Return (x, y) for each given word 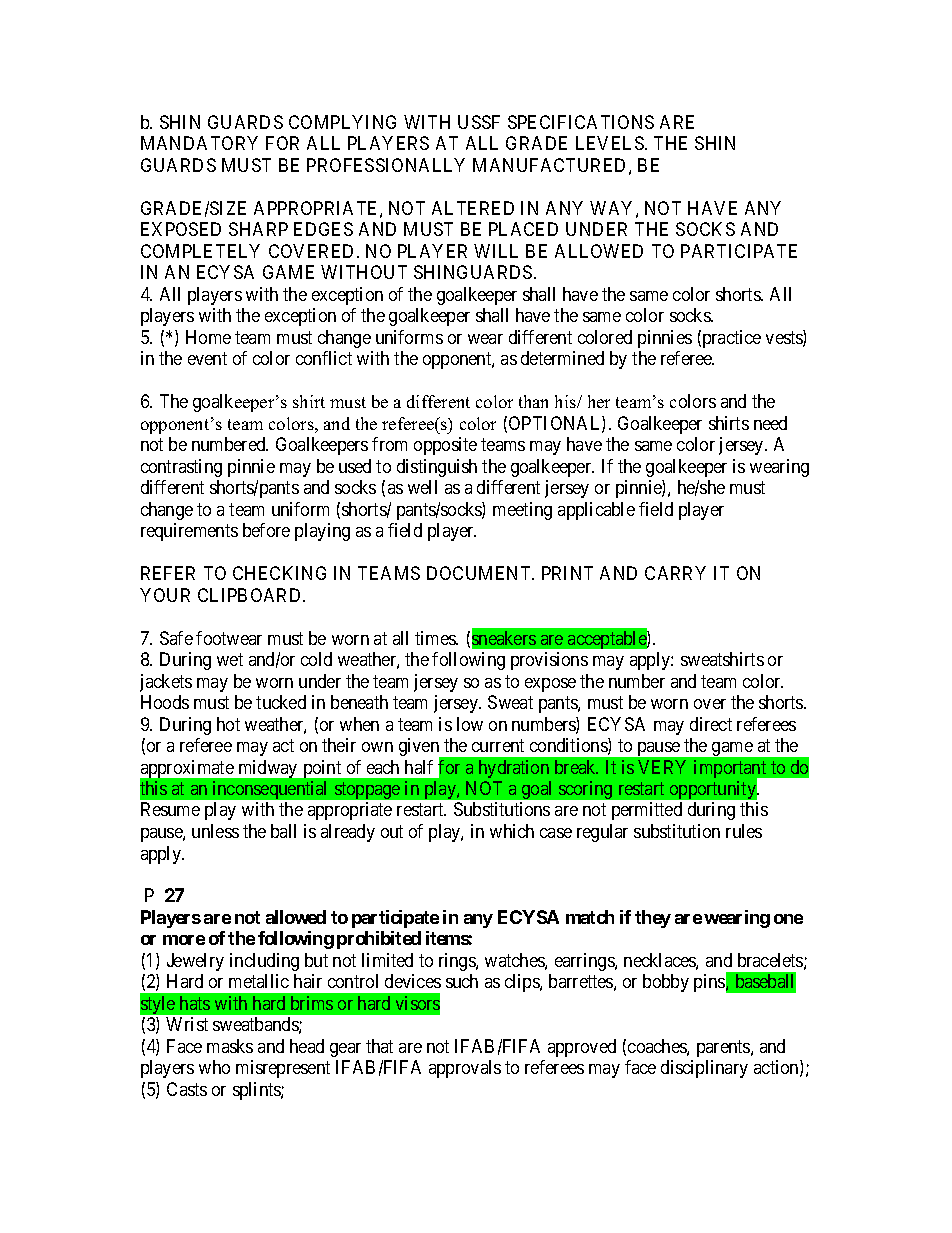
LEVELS (611, 143)
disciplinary (704, 1069)
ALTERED (473, 208)
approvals (465, 1069)
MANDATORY (199, 143)
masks (230, 1046)
